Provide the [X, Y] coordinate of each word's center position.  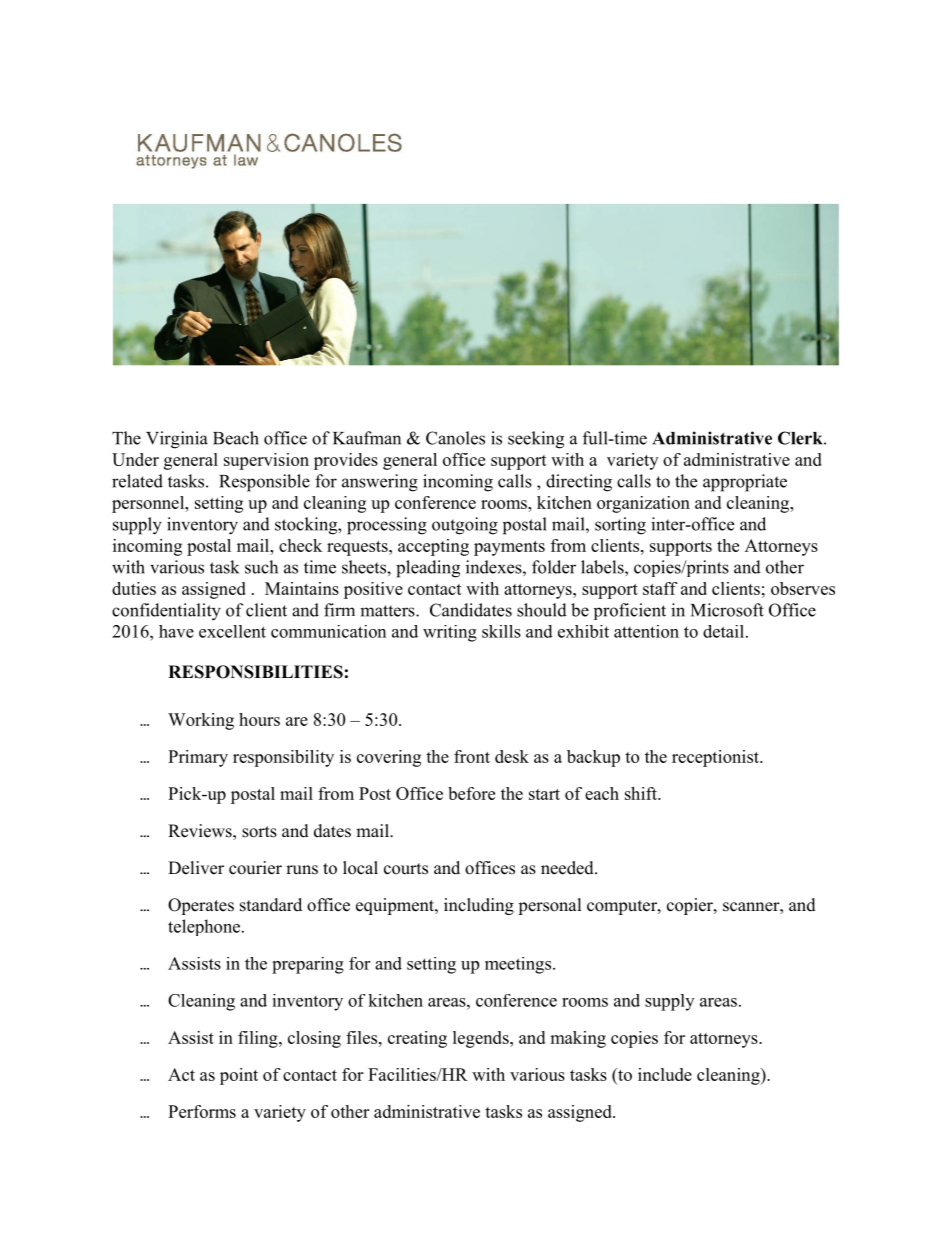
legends [482, 1039]
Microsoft [727, 610]
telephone [204, 927]
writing [450, 633]
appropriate [745, 483]
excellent [232, 631]
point [239, 1076]
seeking [536, 440]
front [472, 756]
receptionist [716, 758]
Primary [198, 758]
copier [691, 906]
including [479, 906]
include [665, 1074]
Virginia [177, 440]
